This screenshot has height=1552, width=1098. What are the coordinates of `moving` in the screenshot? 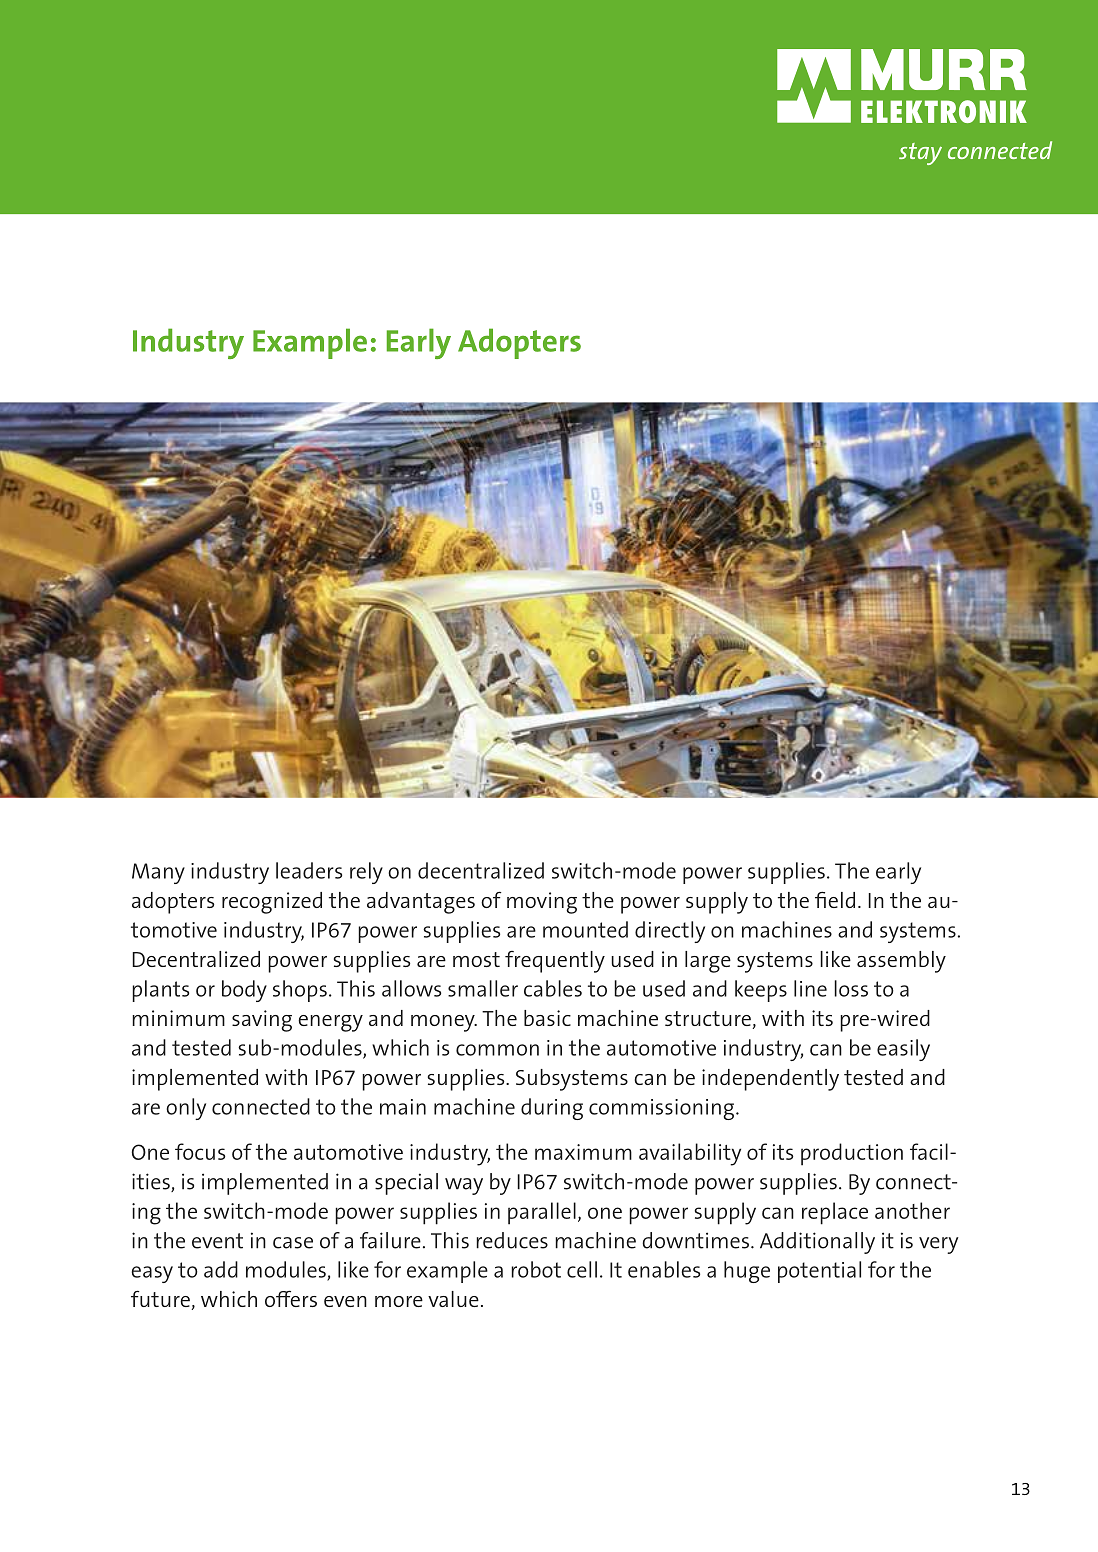 It's located at (542, 903).
